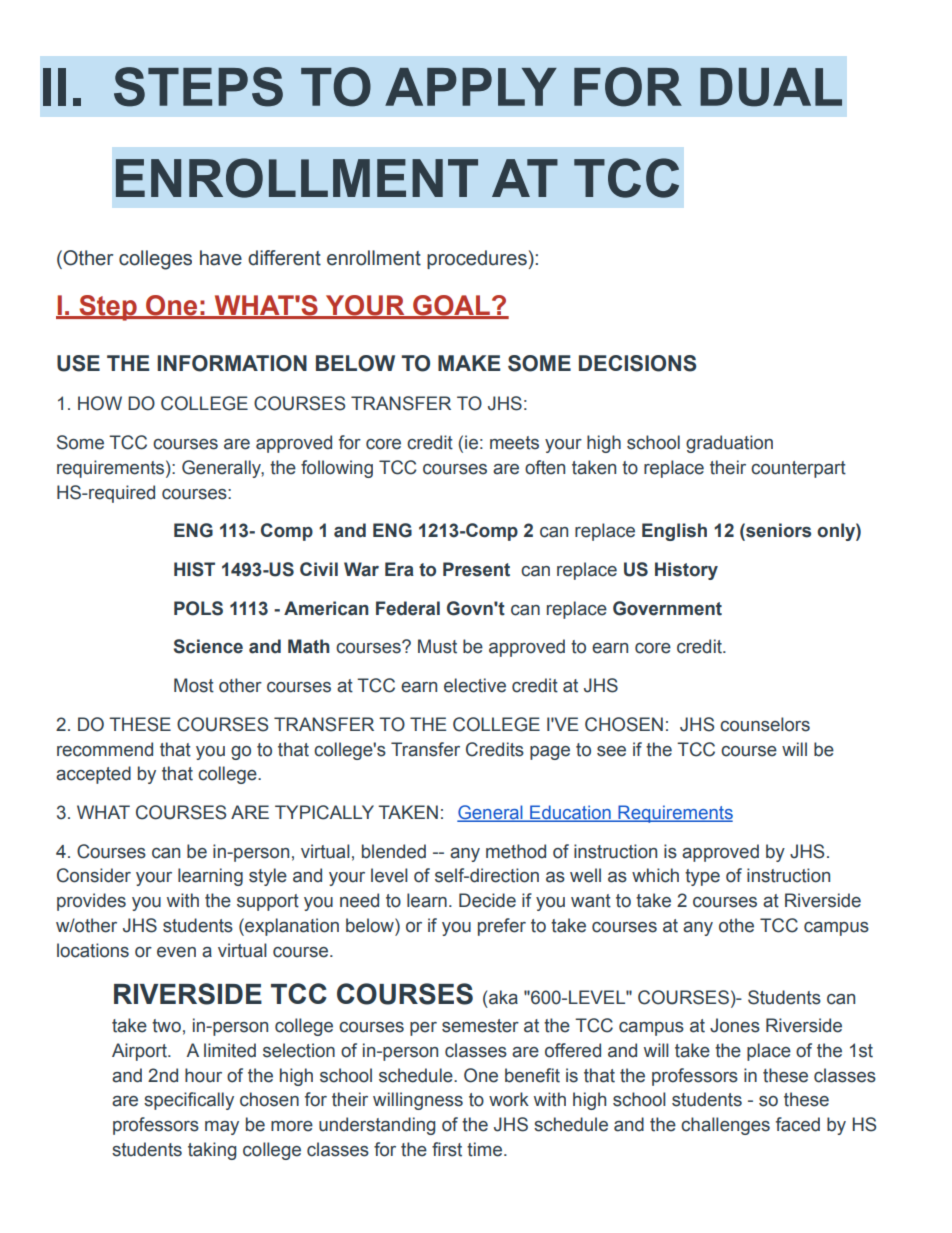 This document has width=952, height=1233. Describe the element at coordinates (198, 608) in the document. I see `POLS` at that location.
